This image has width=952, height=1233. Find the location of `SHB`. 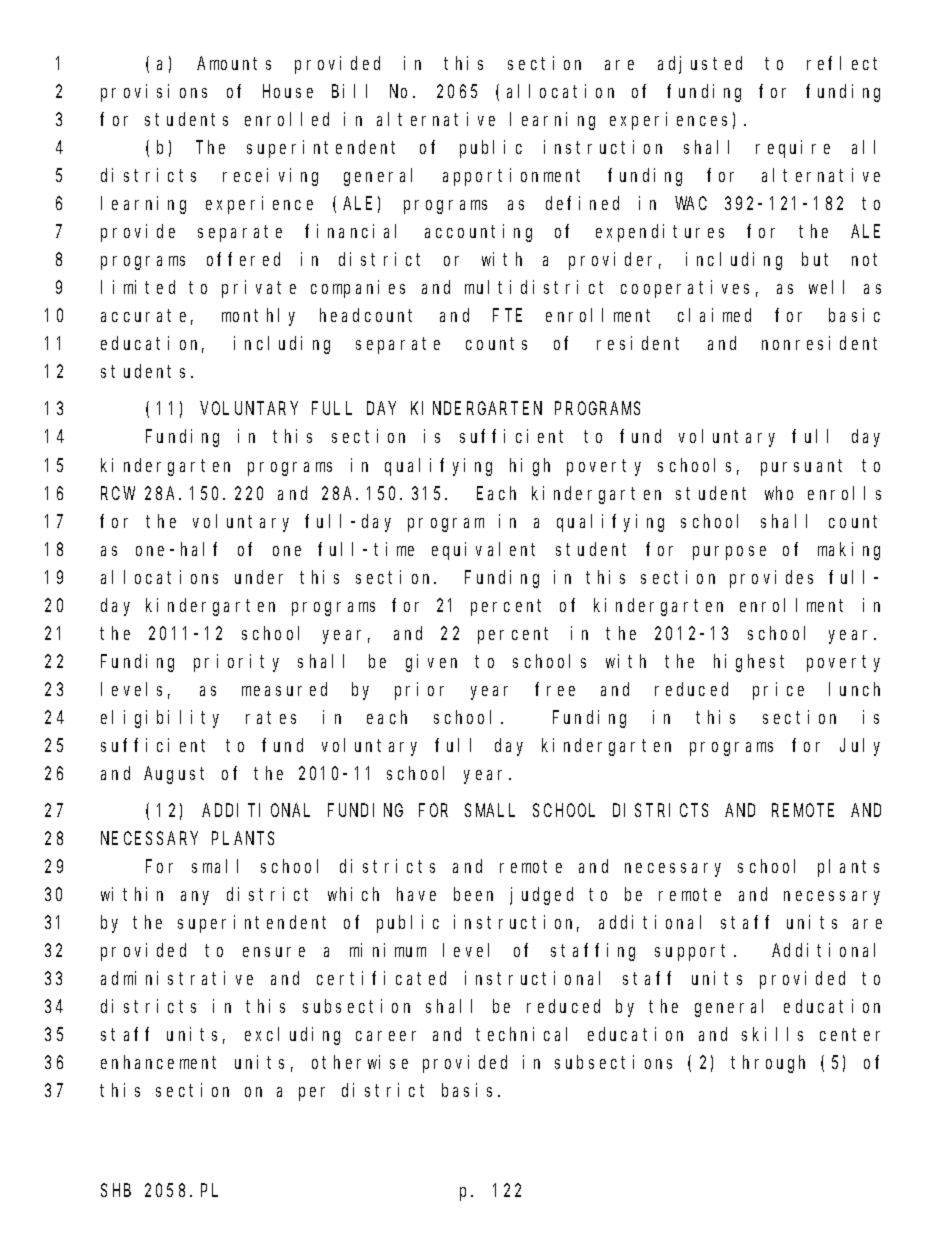

SHB is located at coordinates (116, 1190).
